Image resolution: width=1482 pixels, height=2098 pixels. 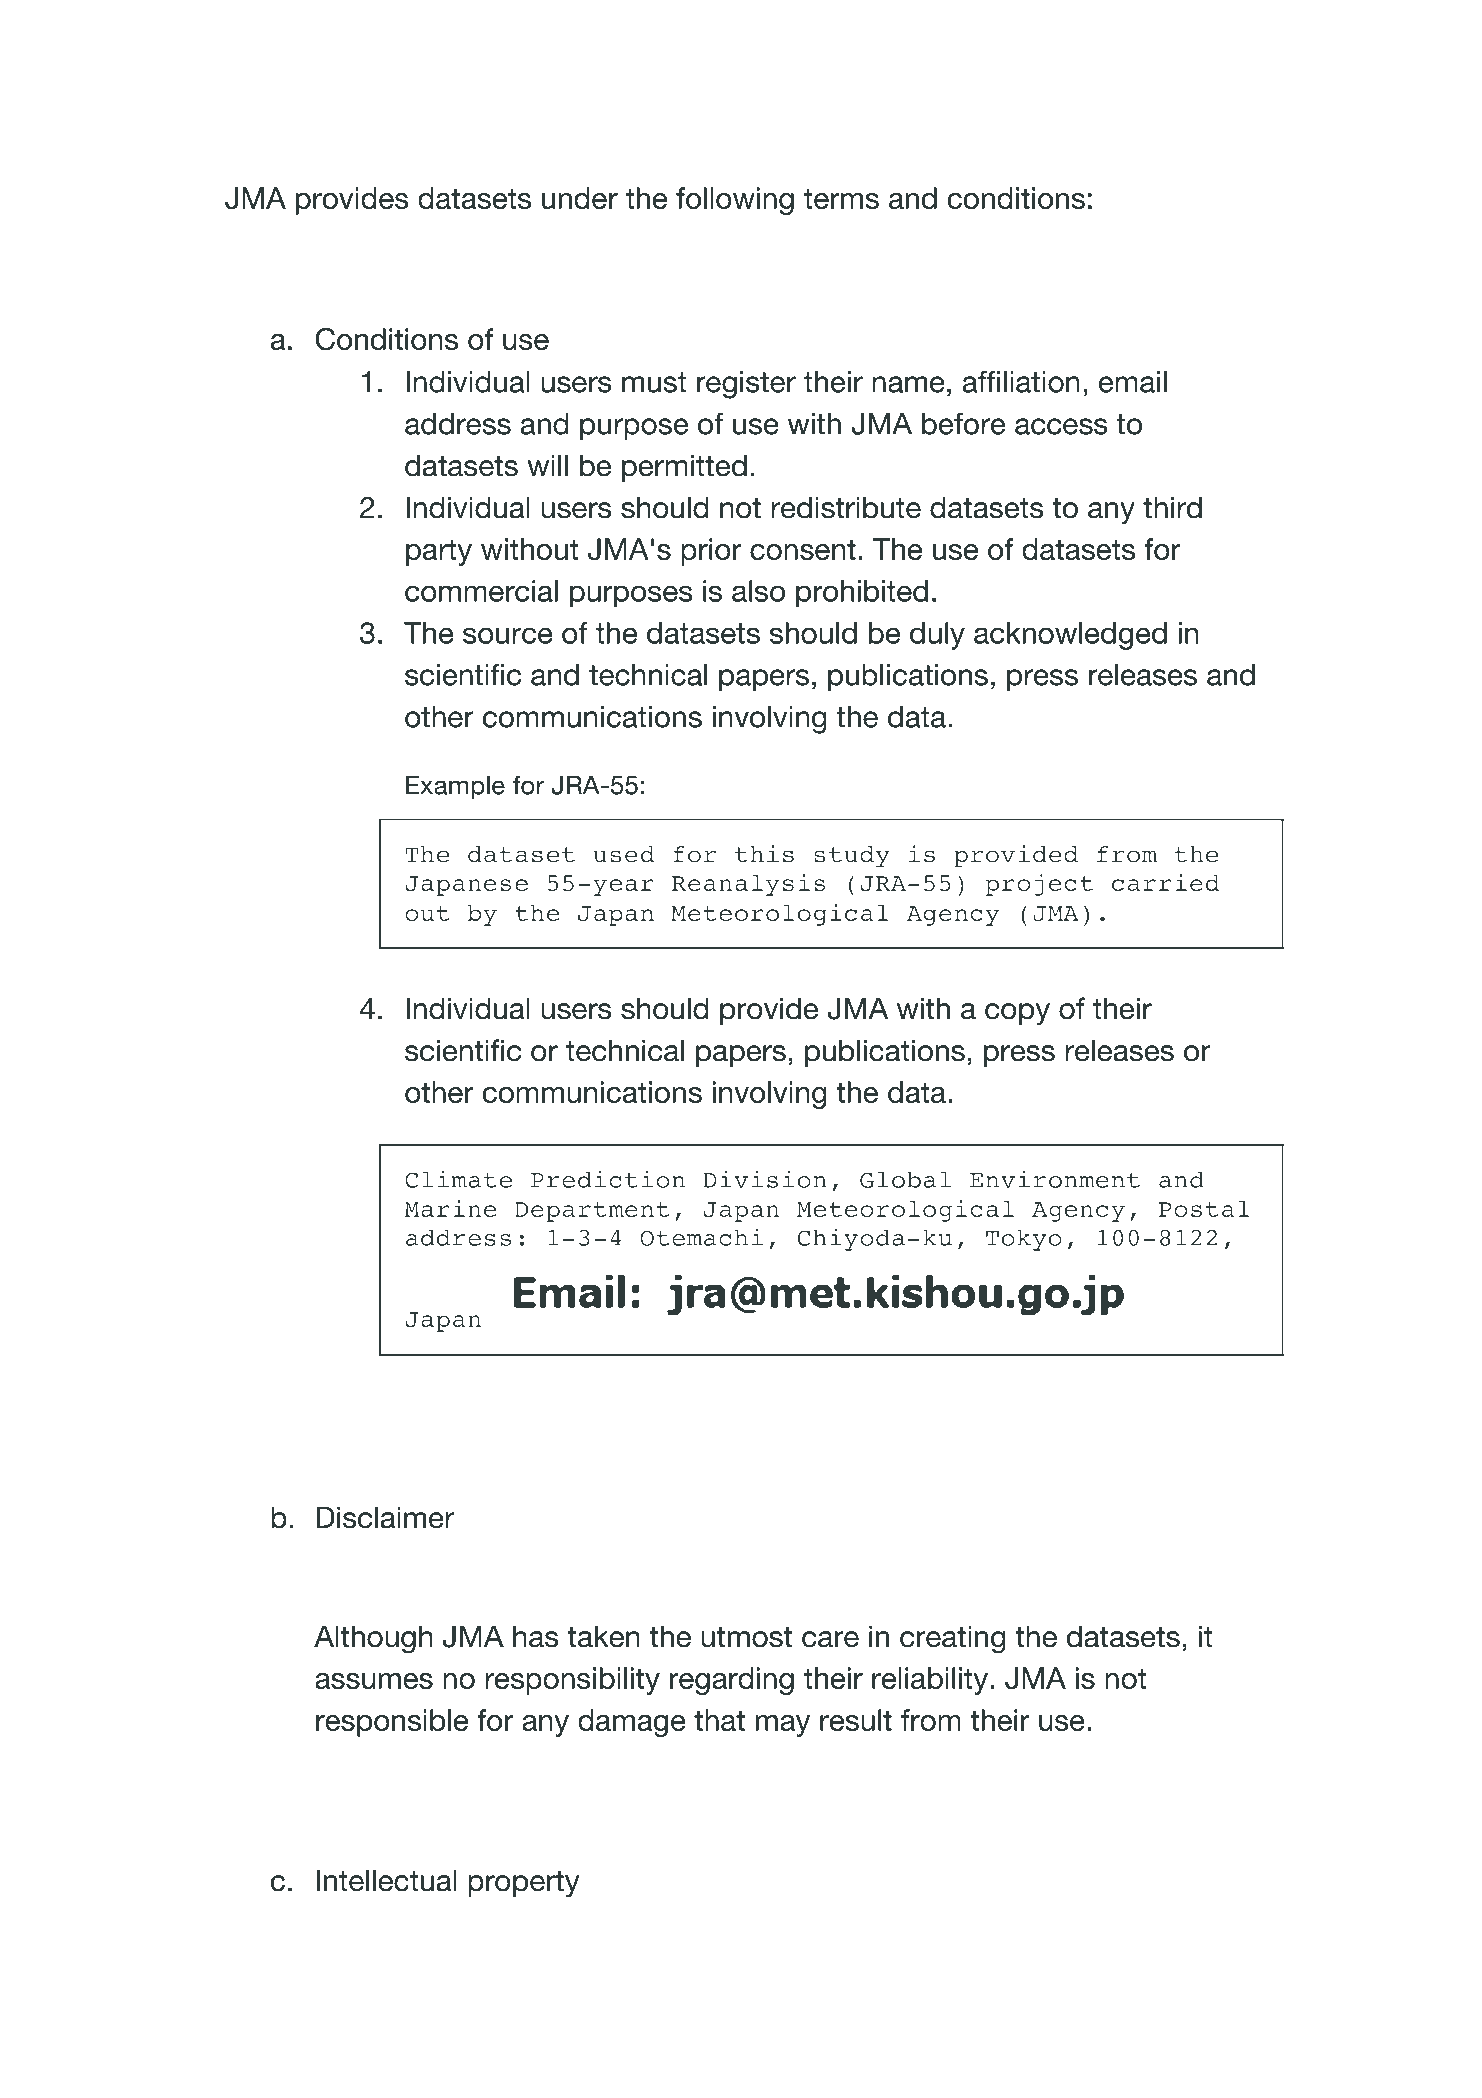 What do you see at coordinates (451, 1208) in the image?
I see `Marine` at bounding box center [451, 1208].
